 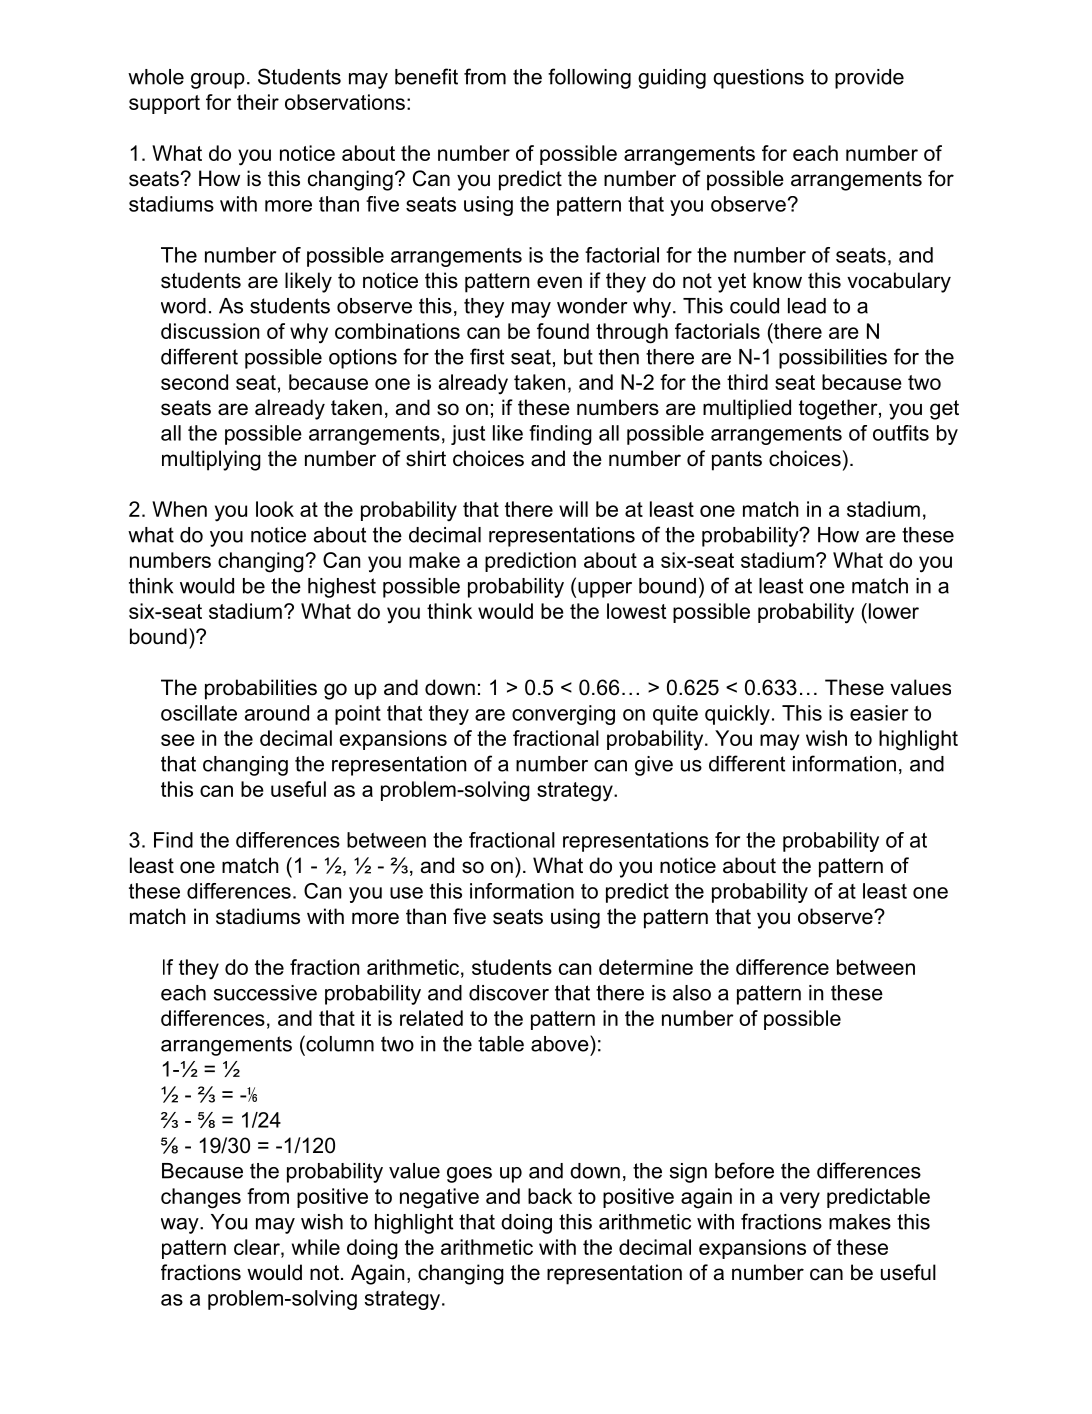 What do you see at coordinates (800, 1200) in the screenshot?
I see `very` at bounding box center [800, 1200].
